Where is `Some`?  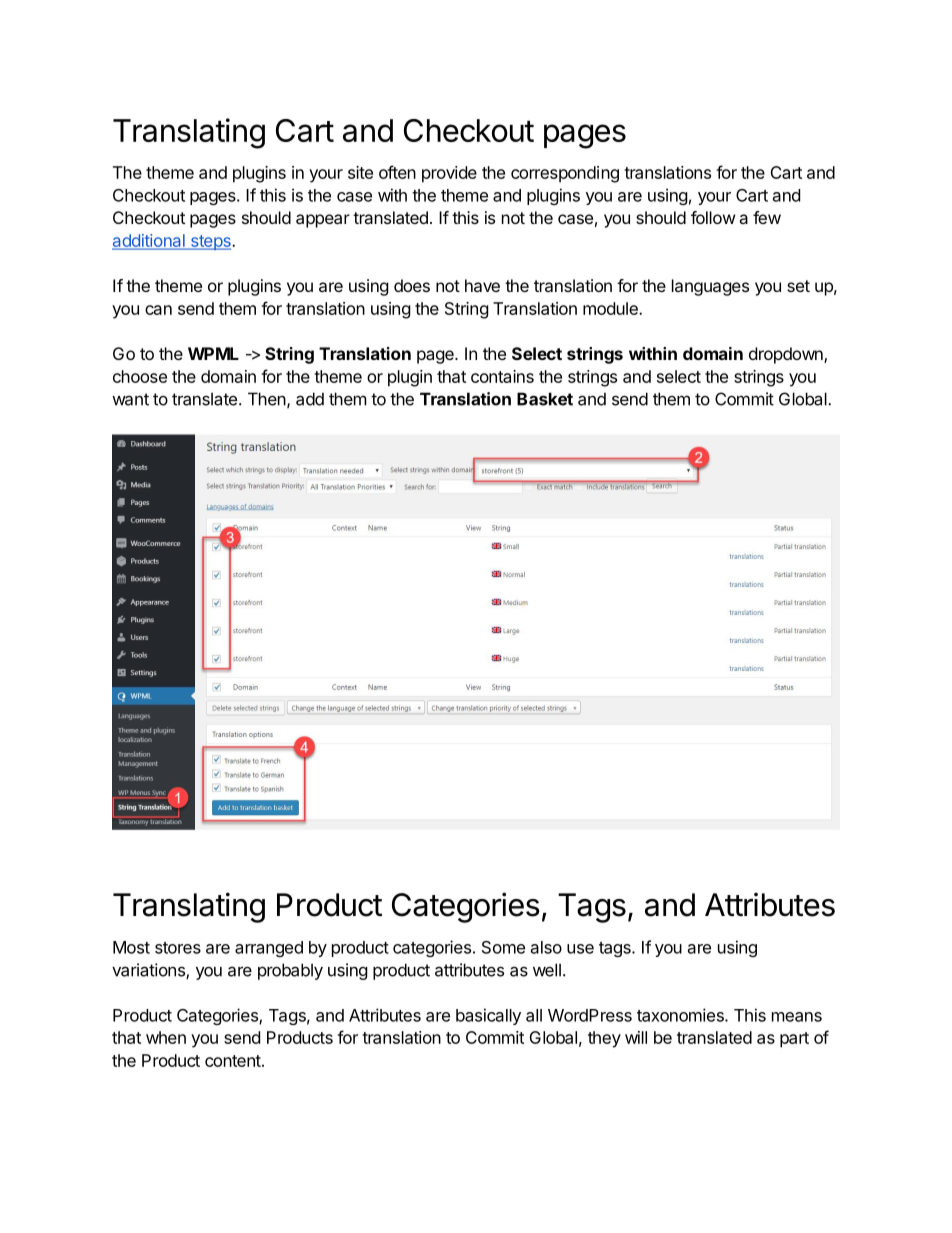
Some is located at coordinates (503, 947).
